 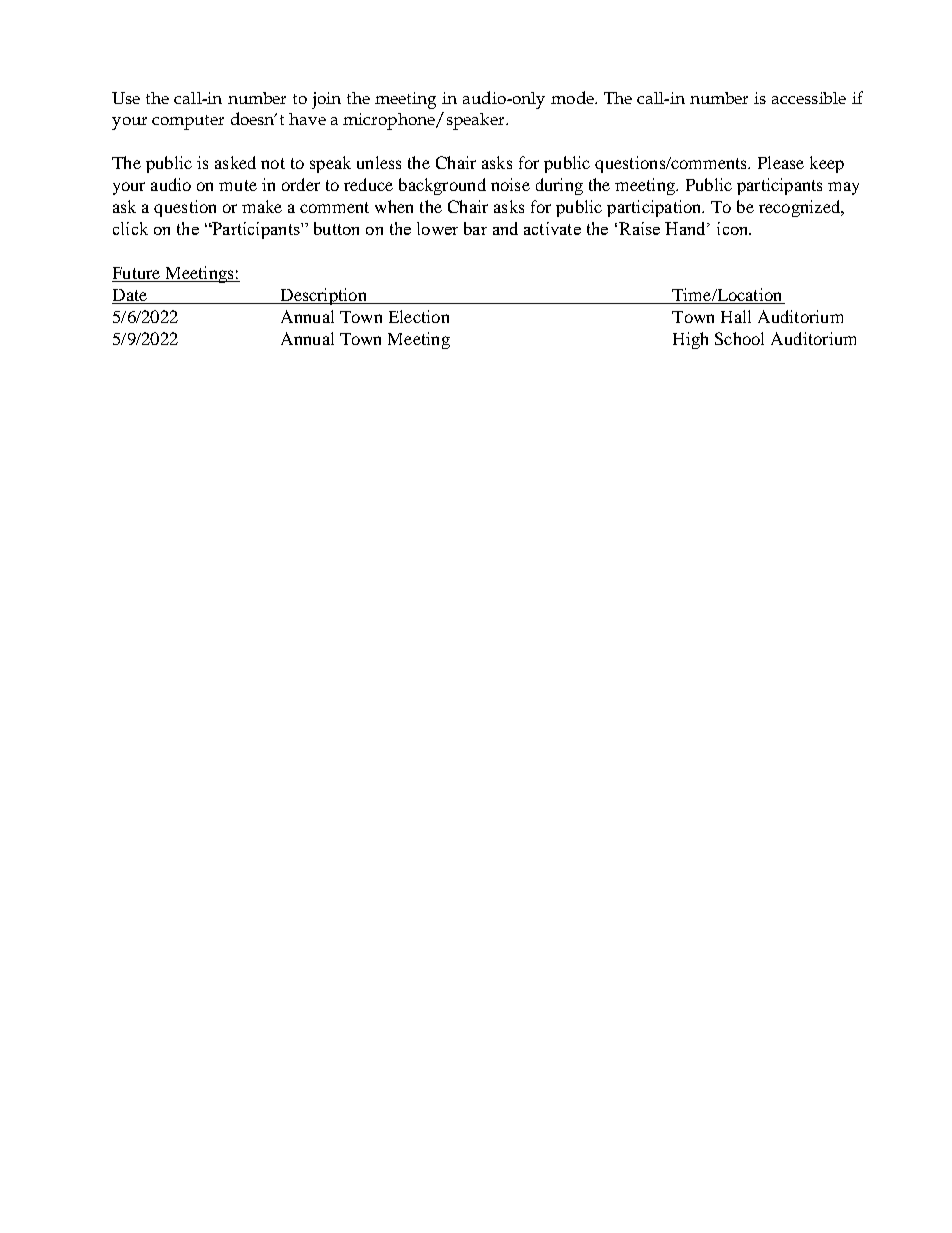 I want to click on Election, so click(x=419, y=316).
